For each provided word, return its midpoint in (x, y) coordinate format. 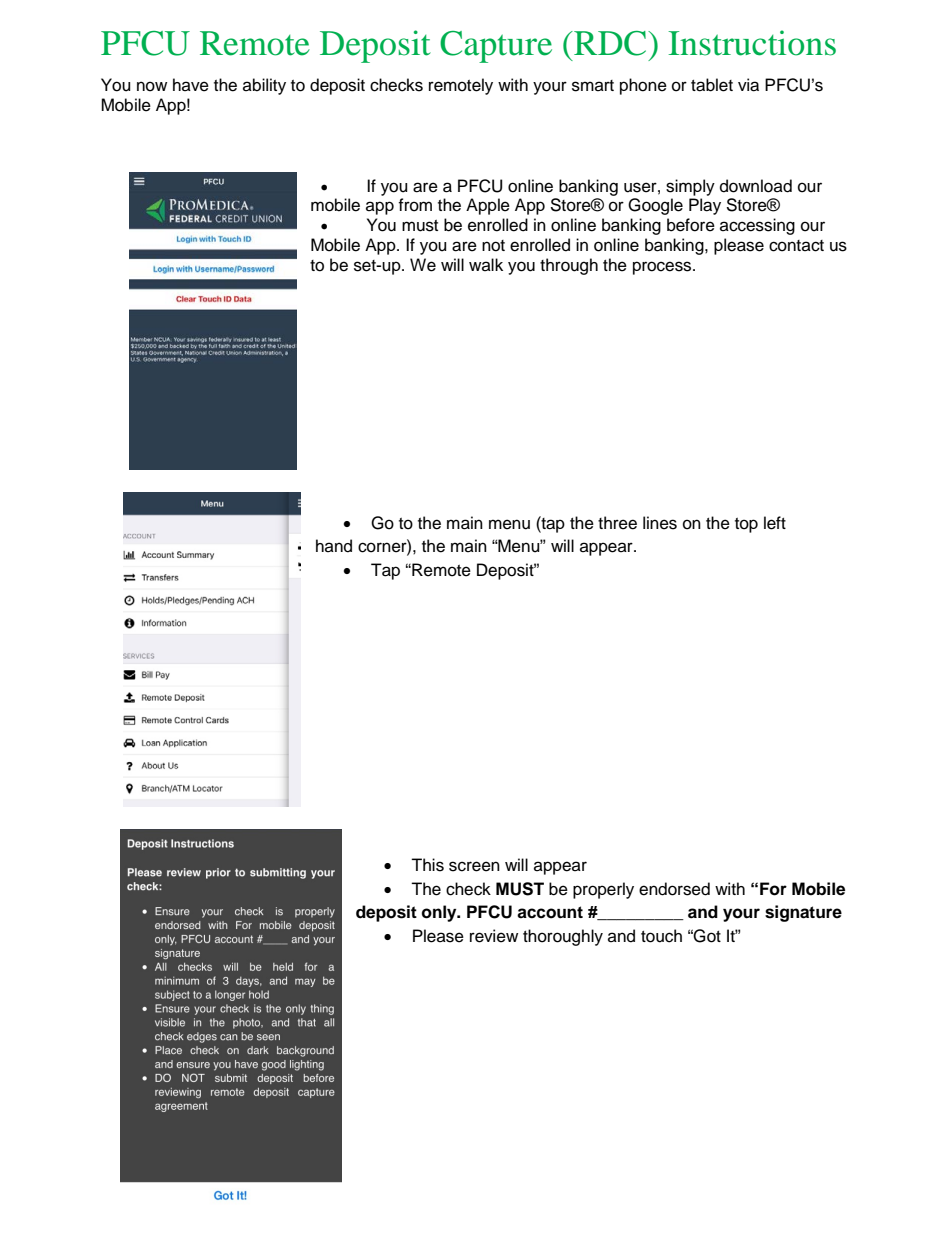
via (748, 85)
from (415, 205)
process (663, 268)
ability (264, 86)
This (427, 865)
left (775, 523)
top (746, 525)
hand (334, 546)
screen (474, 866)
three (617, 523)
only (440, 913)
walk (486, 264)
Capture (496, 47)
